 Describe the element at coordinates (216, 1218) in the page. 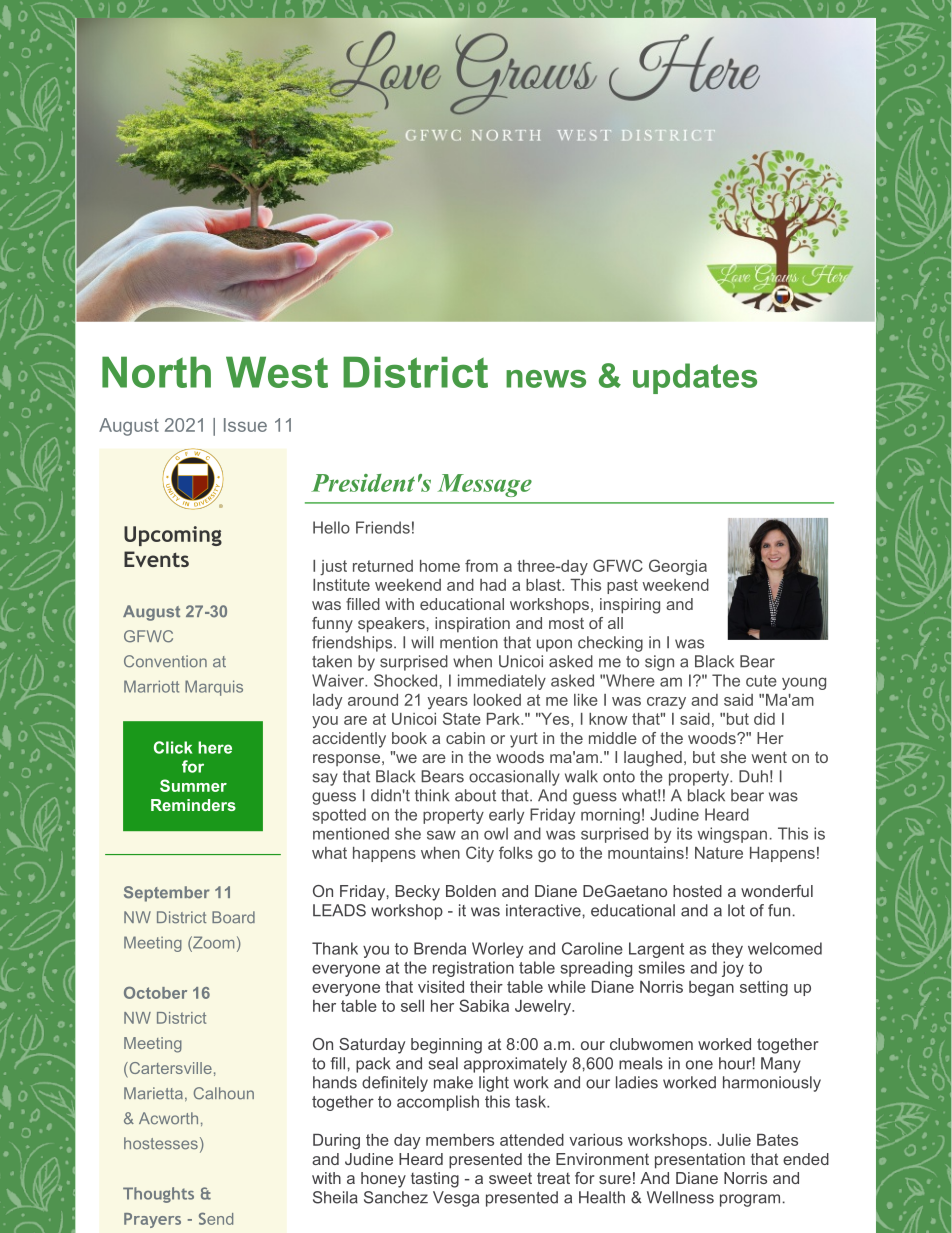

I see `Send` at that location.
